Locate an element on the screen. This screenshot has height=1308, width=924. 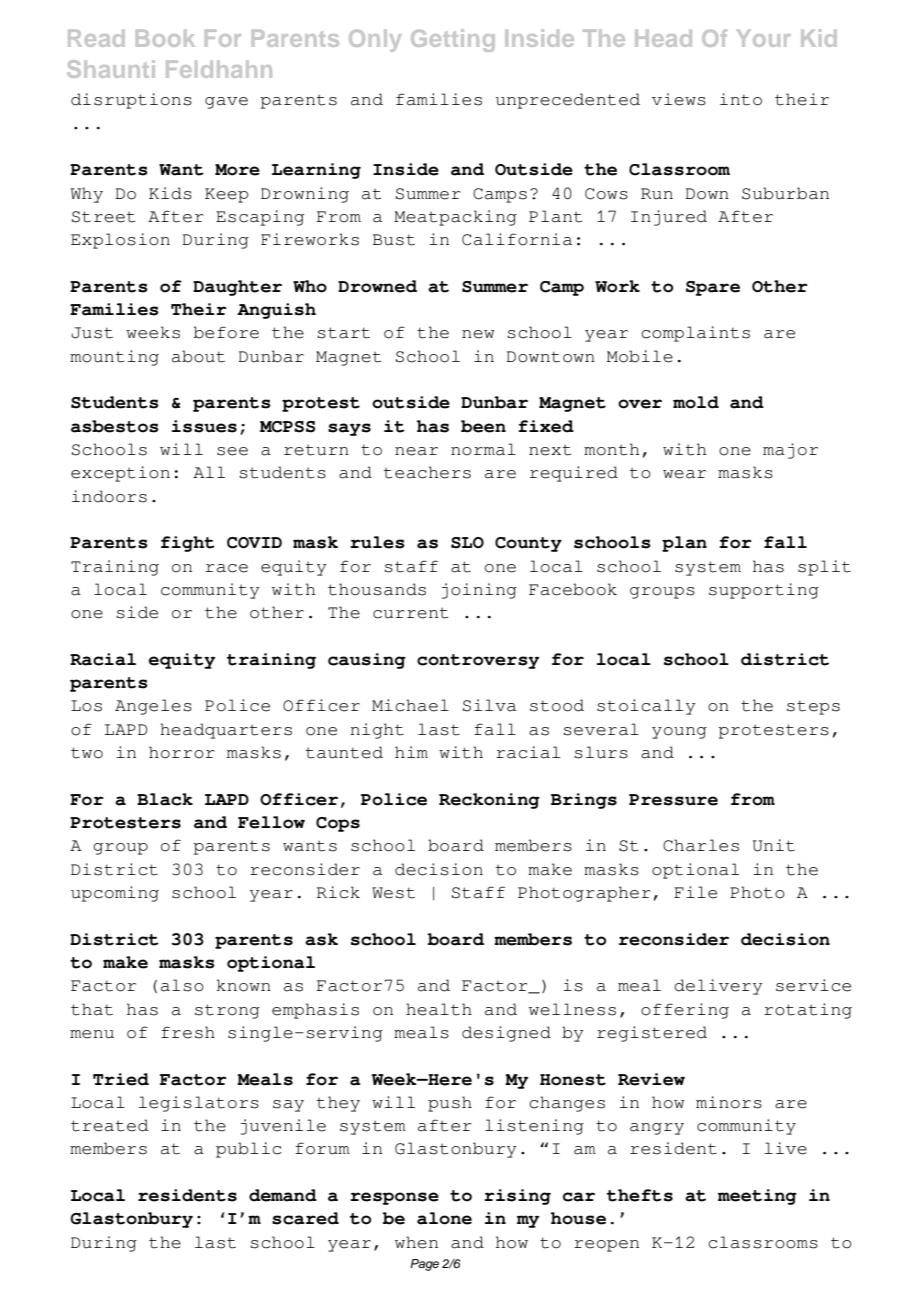
wear is located at coordinates (684, 474).
